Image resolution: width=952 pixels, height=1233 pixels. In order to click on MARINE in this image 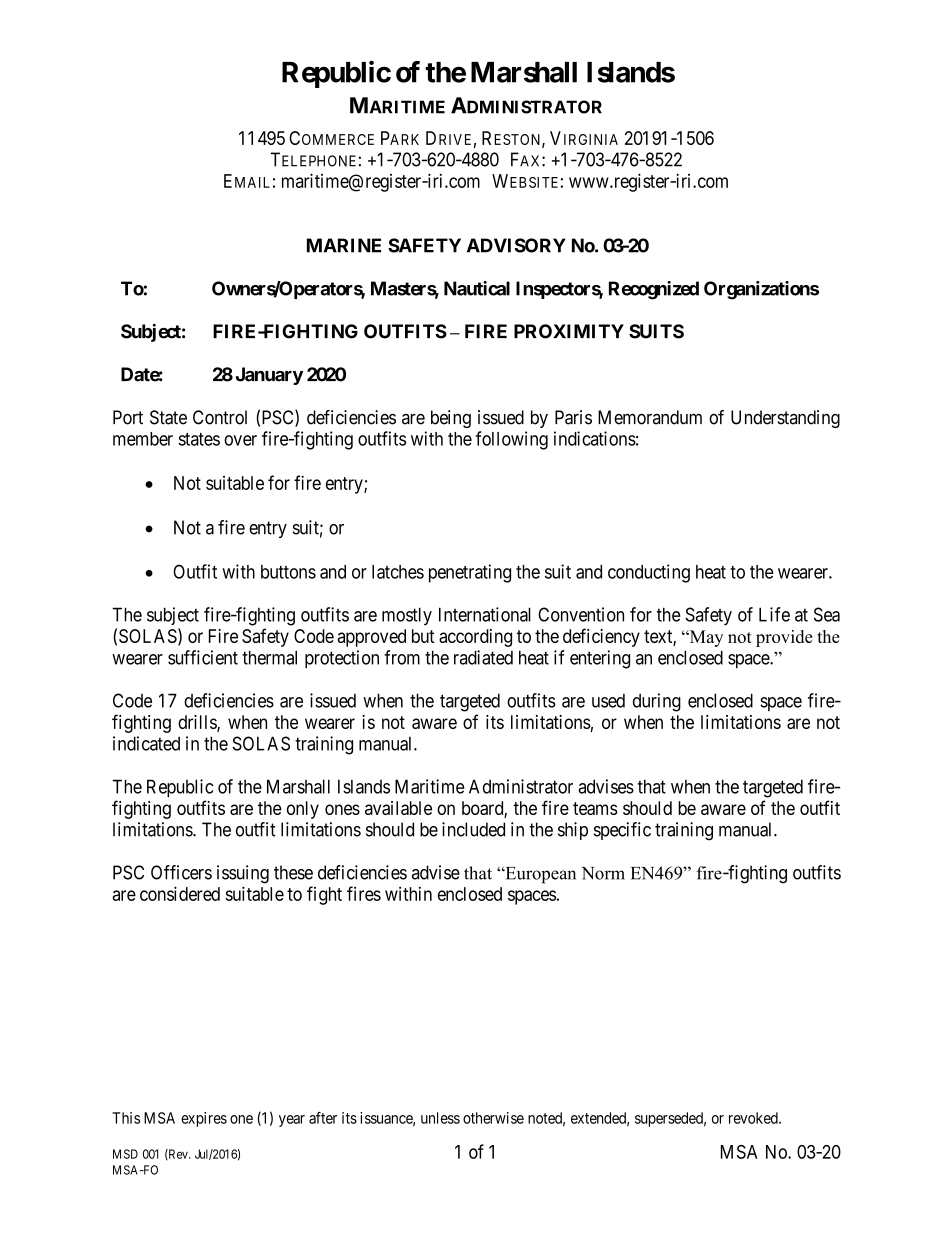, I will do `click(344, 245)`.
